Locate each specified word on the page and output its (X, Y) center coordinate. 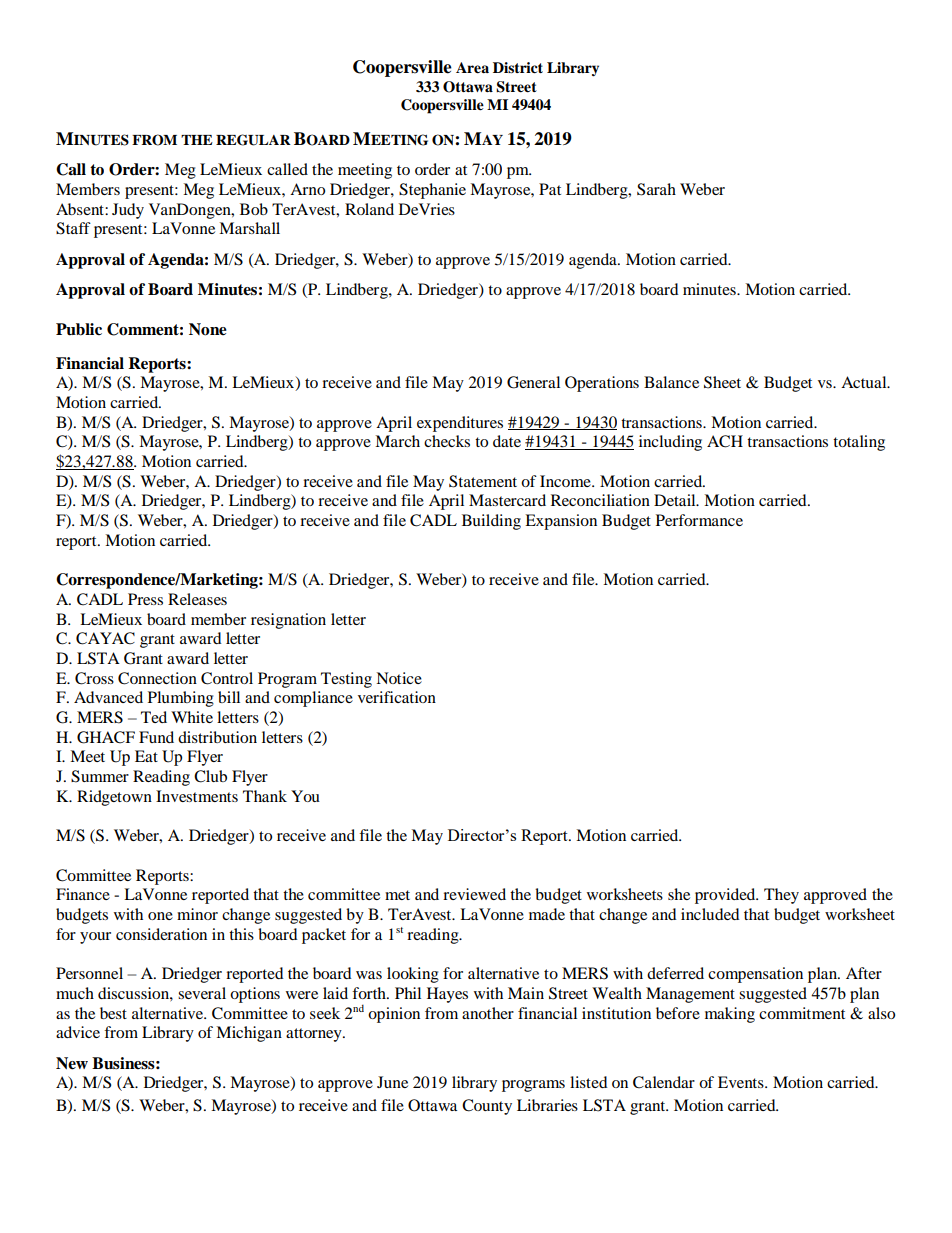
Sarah (656, 189)
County (487, 1107)
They (781, 896)
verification (397, 697)
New (72, 1063)
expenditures (460, 424)
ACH (725, 441)
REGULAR (253, 140)
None (208, 329)
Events (742, 1082)
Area (472, 68)
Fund (156, 737)
